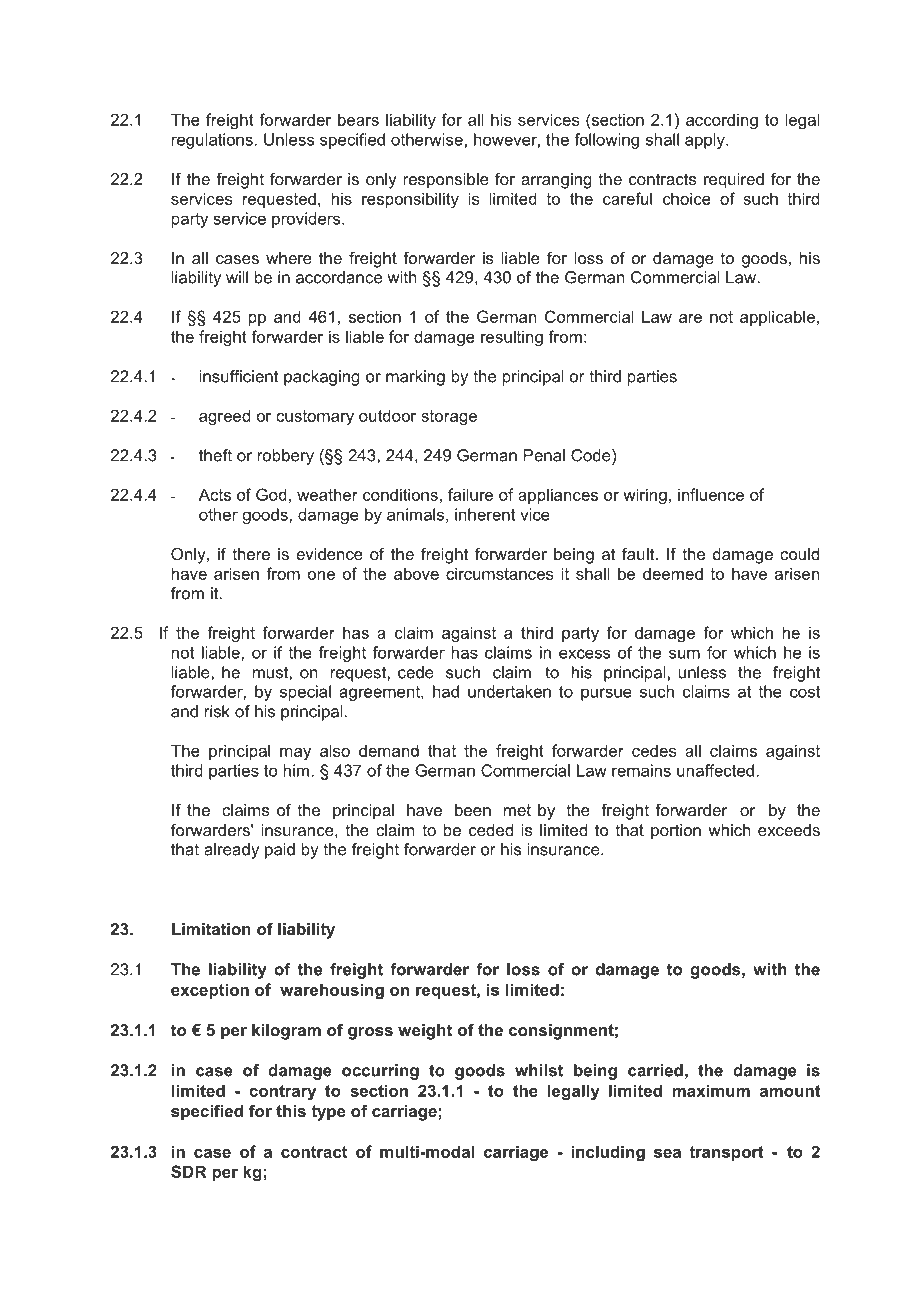 This screenshot has height=1308, width=924. I want to click on may, so click(295, 754).
